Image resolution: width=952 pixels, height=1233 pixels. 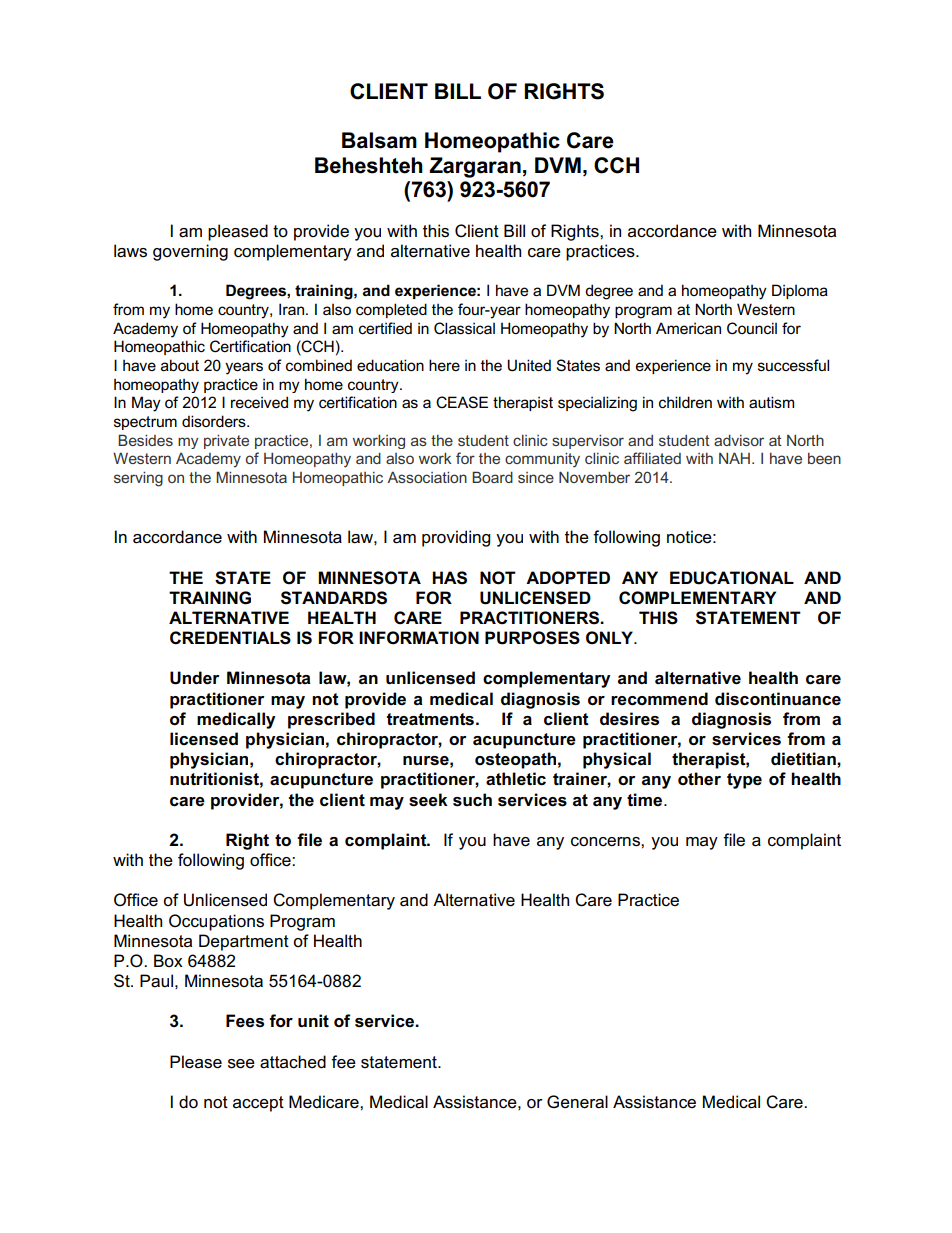 I want to click on General, so click(x=577, y=1102).
